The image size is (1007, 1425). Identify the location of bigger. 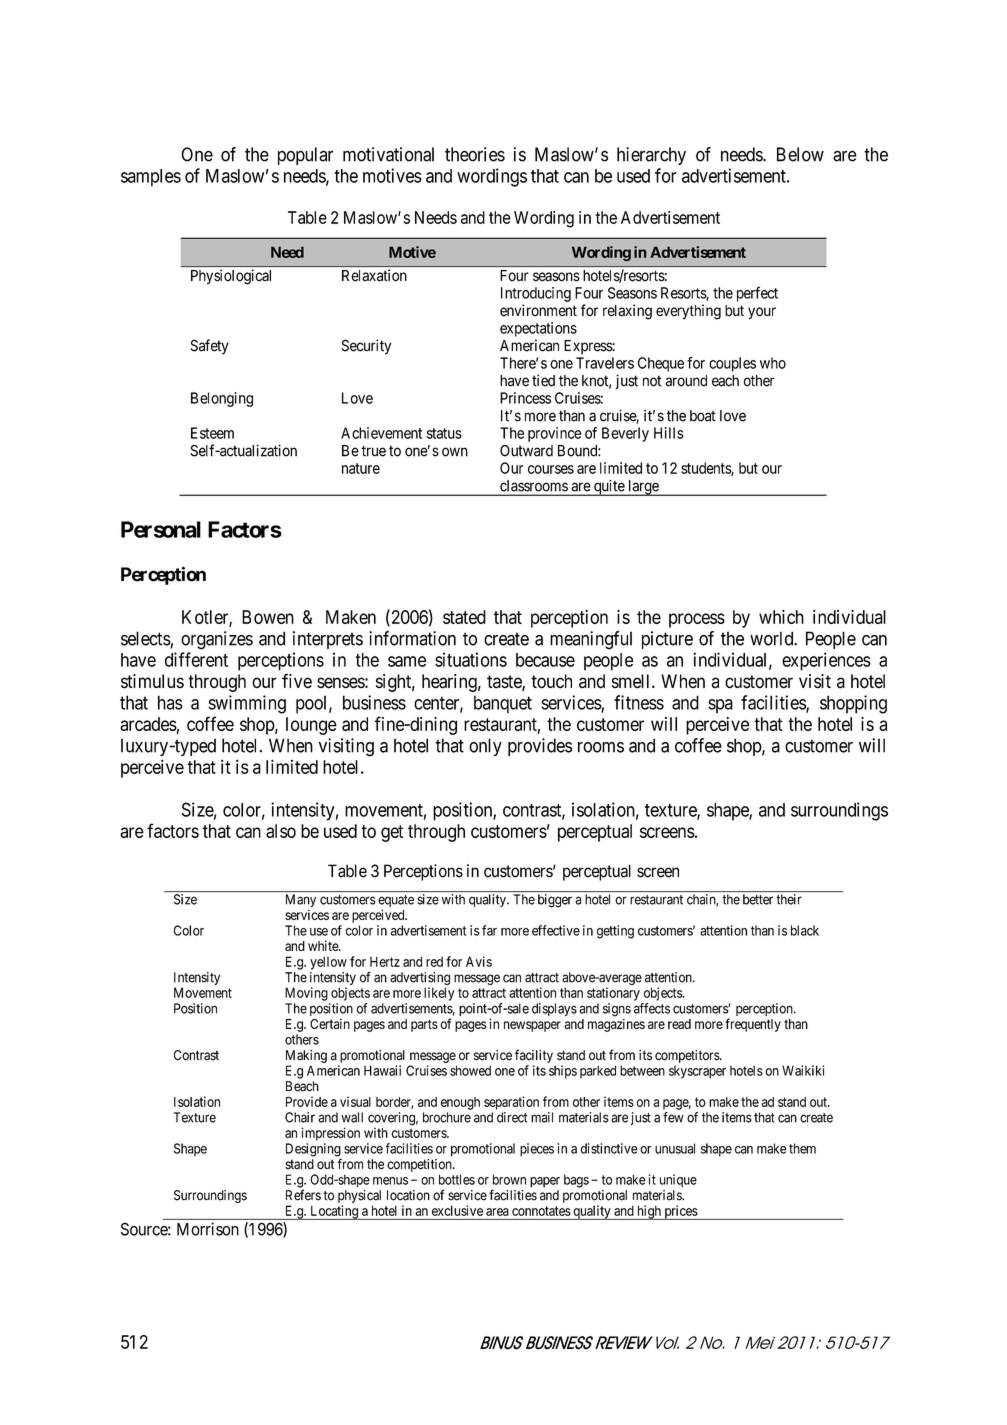
(555, 901).
